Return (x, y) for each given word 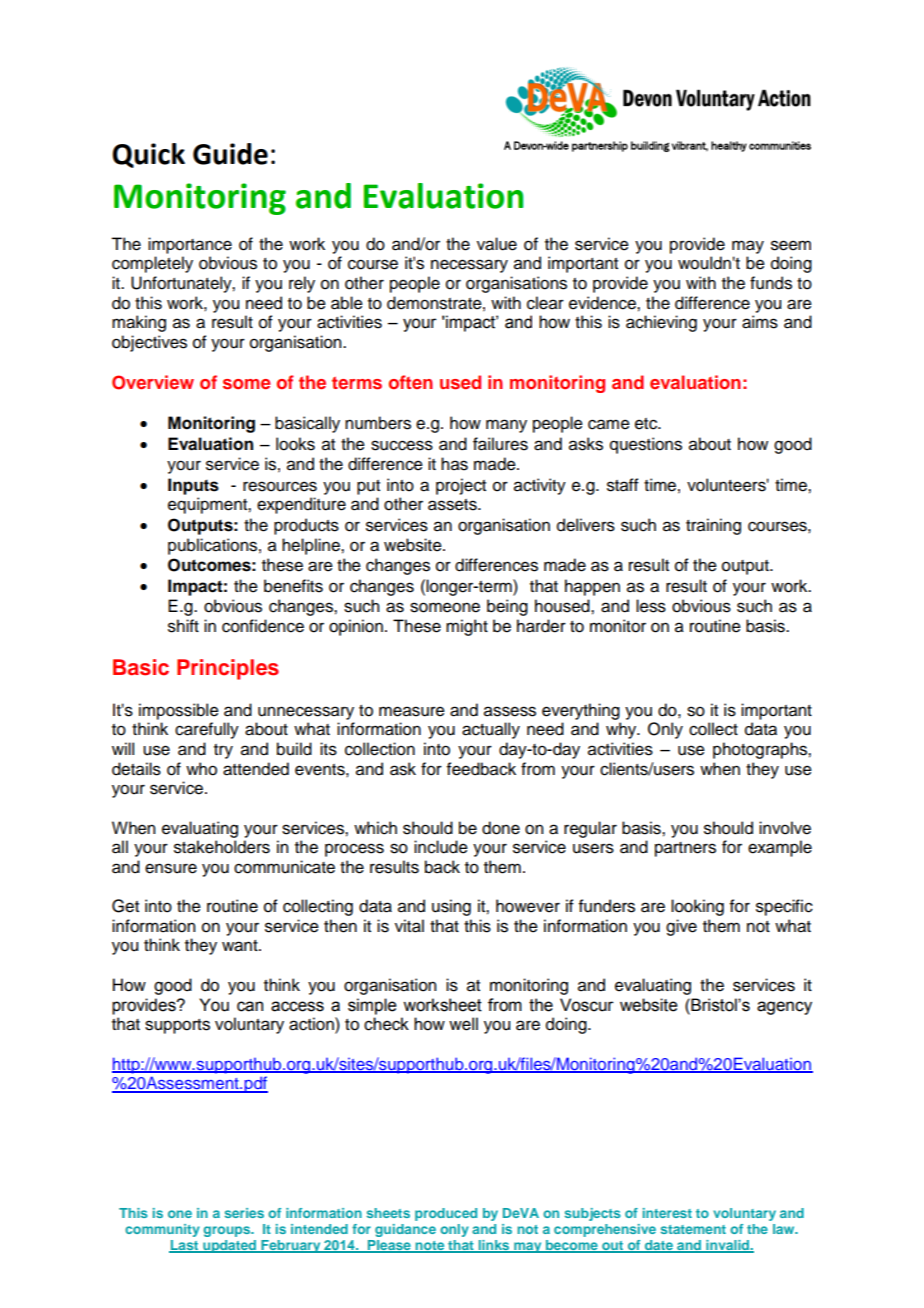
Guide (230, 154)
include (441, 847)
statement (693, 1229)
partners (685, 849)
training (713, 526)
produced (446, 1214)
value (497, 244)
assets (453, 505)
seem (791, 245)
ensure (171, 868)
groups (228, 1231)
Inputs (193, 486)
